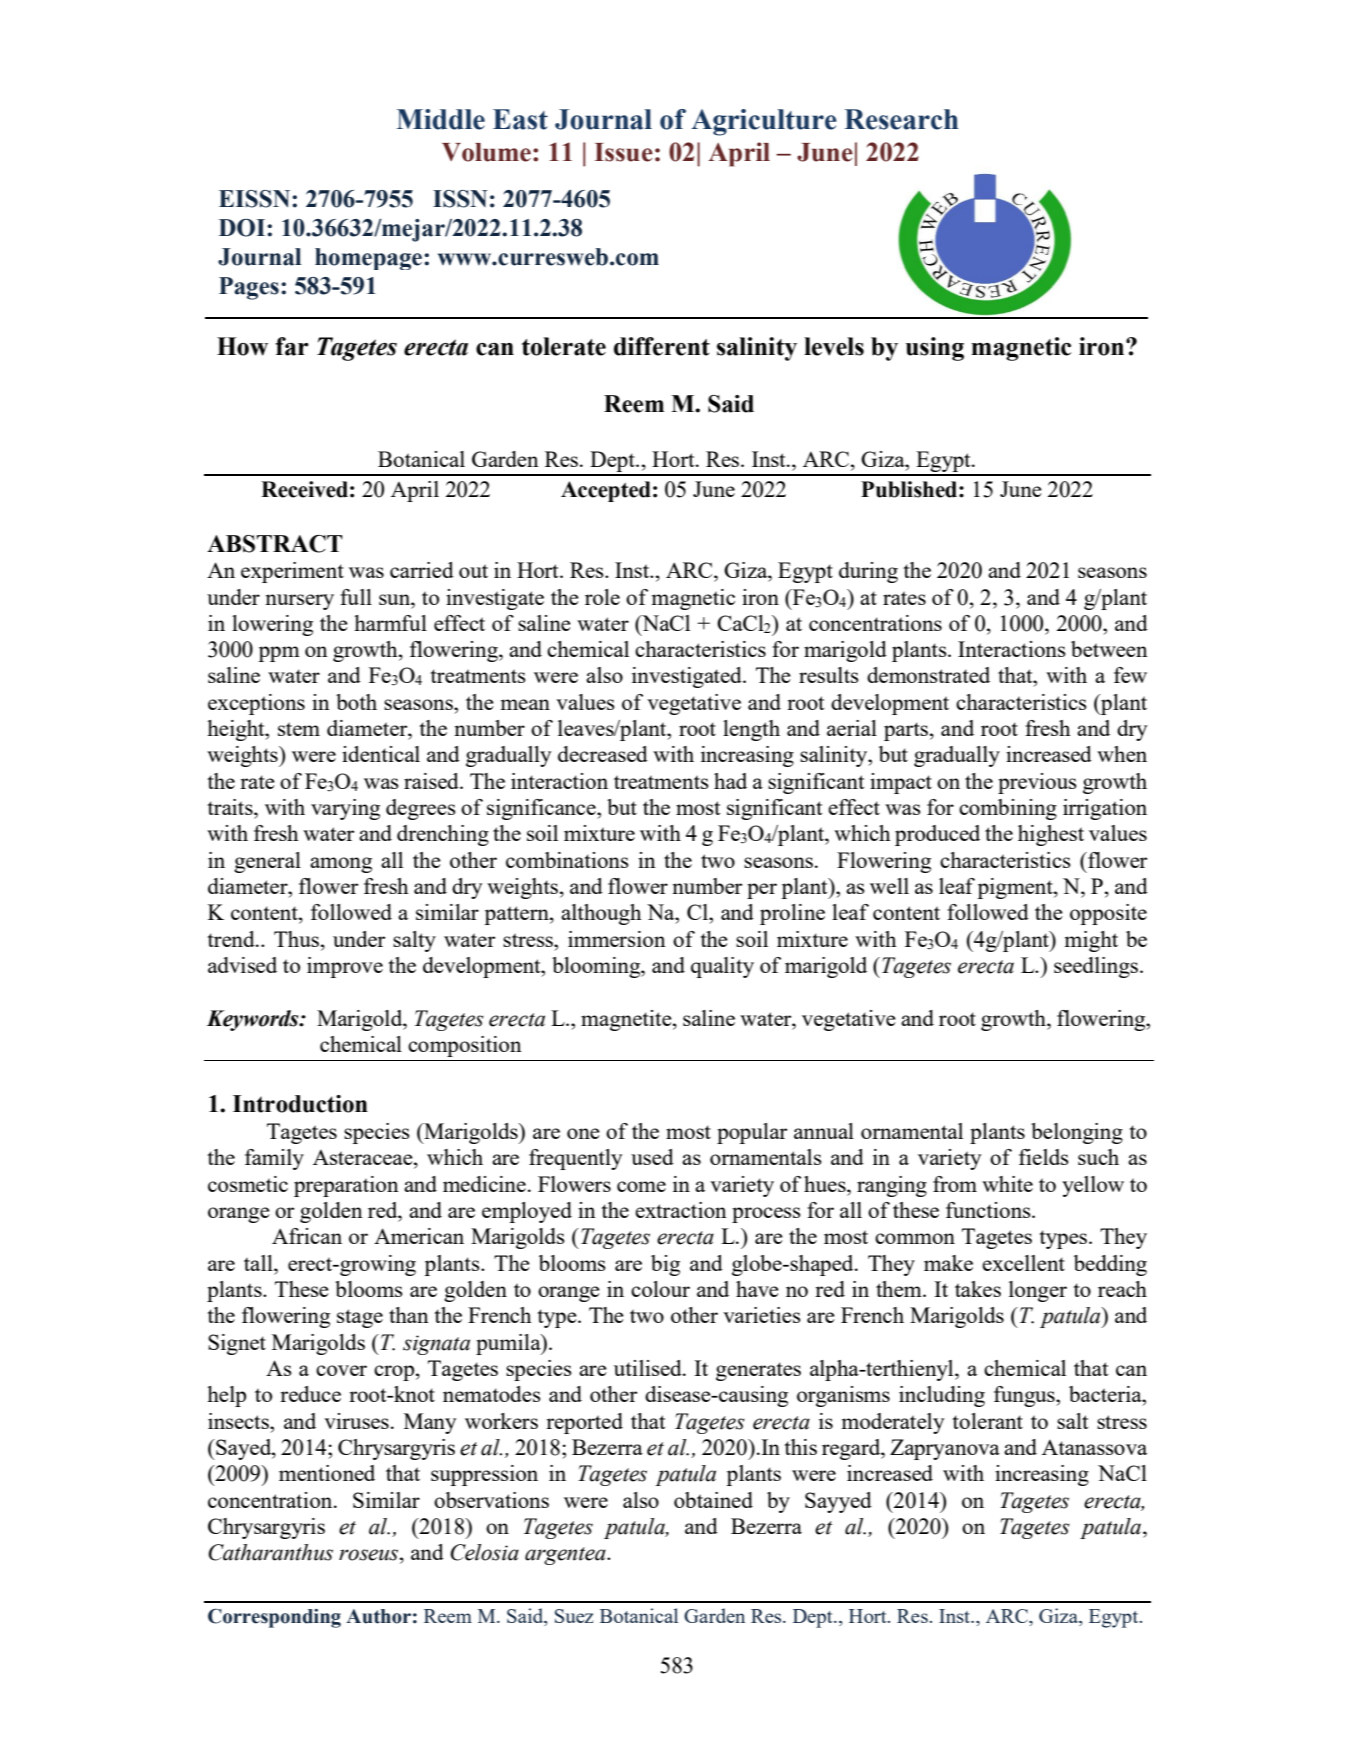  What do you see at coordinates (356, 597) in the screenshot?
I see `full` at bounding box center [356, 597].
